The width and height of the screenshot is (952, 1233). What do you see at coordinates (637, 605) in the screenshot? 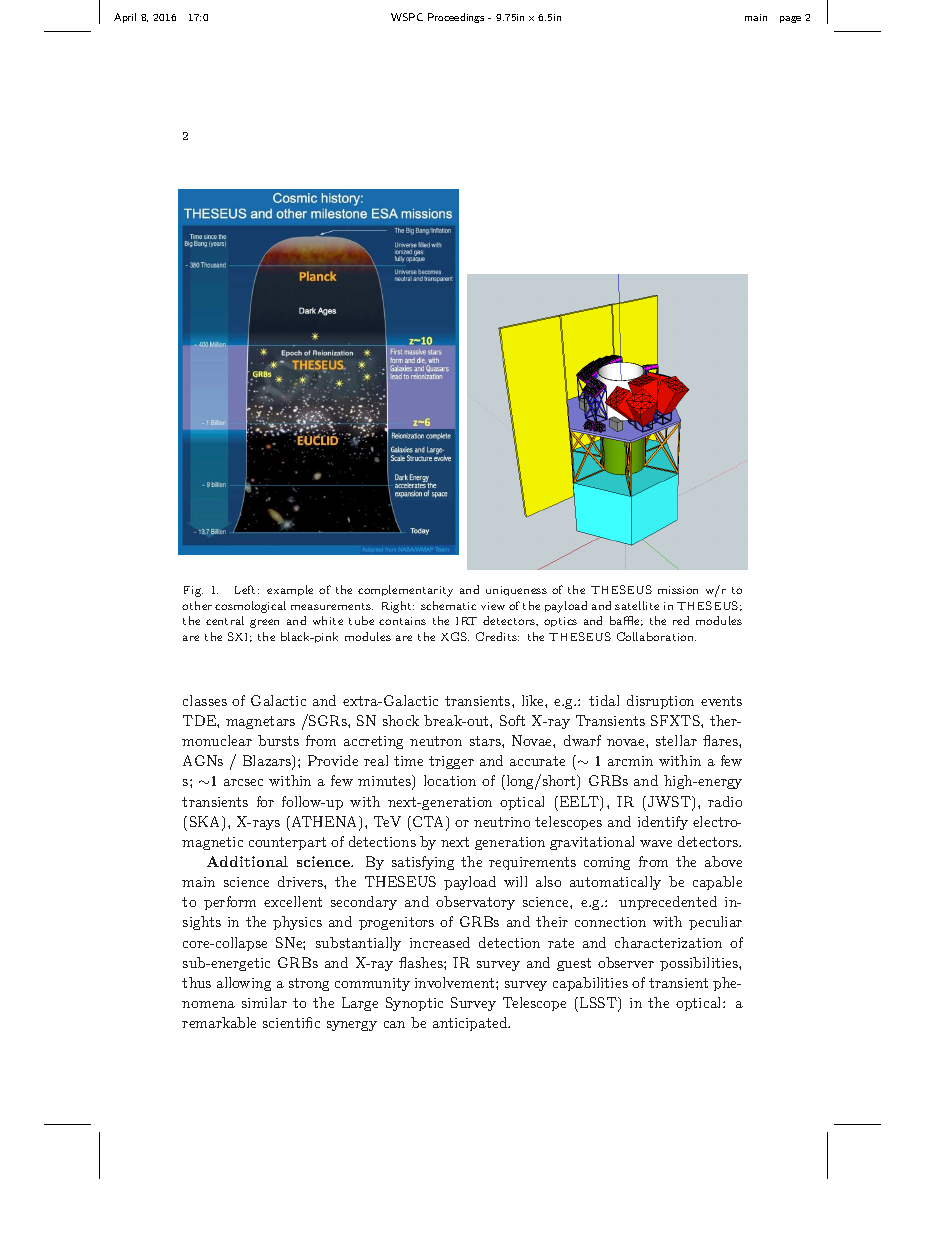
I see `satellite` at bounding box center [637, 605].
